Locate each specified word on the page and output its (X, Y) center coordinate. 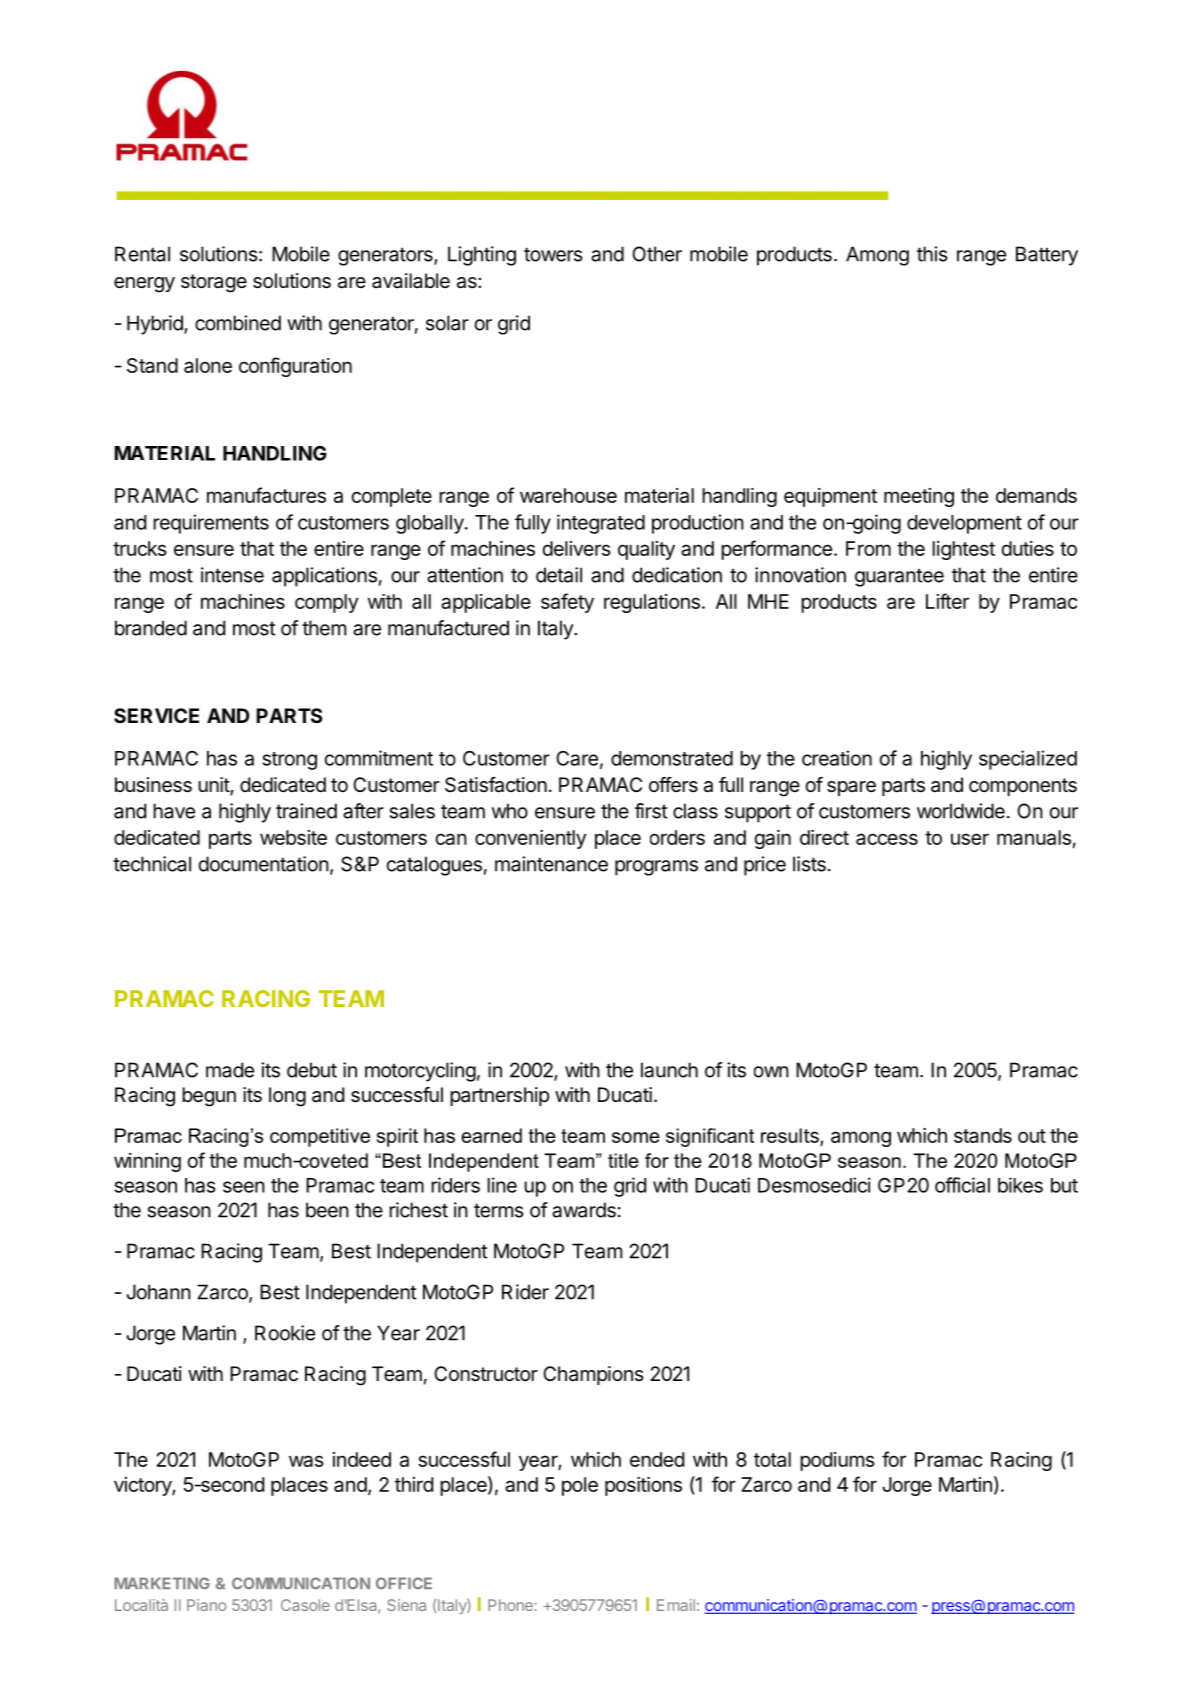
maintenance (551, 864)
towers (553, 254)
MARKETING (162, 1583)
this (932, 254)
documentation (264, 864)
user (970, 839)
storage (214, 283)
